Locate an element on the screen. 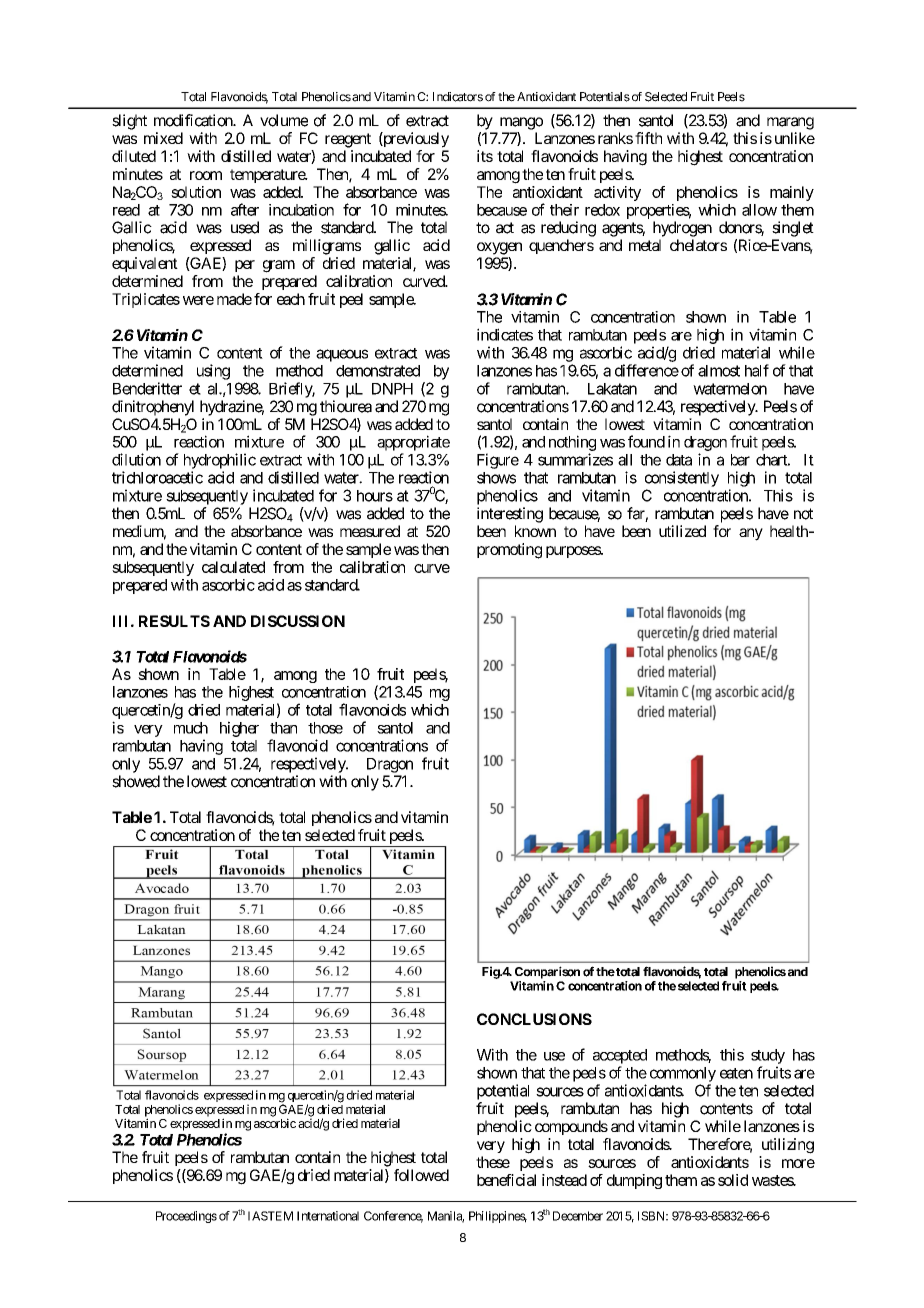 This screenshot has height=1308, width=924. demonstrated is located at coordinates (378, 371).
